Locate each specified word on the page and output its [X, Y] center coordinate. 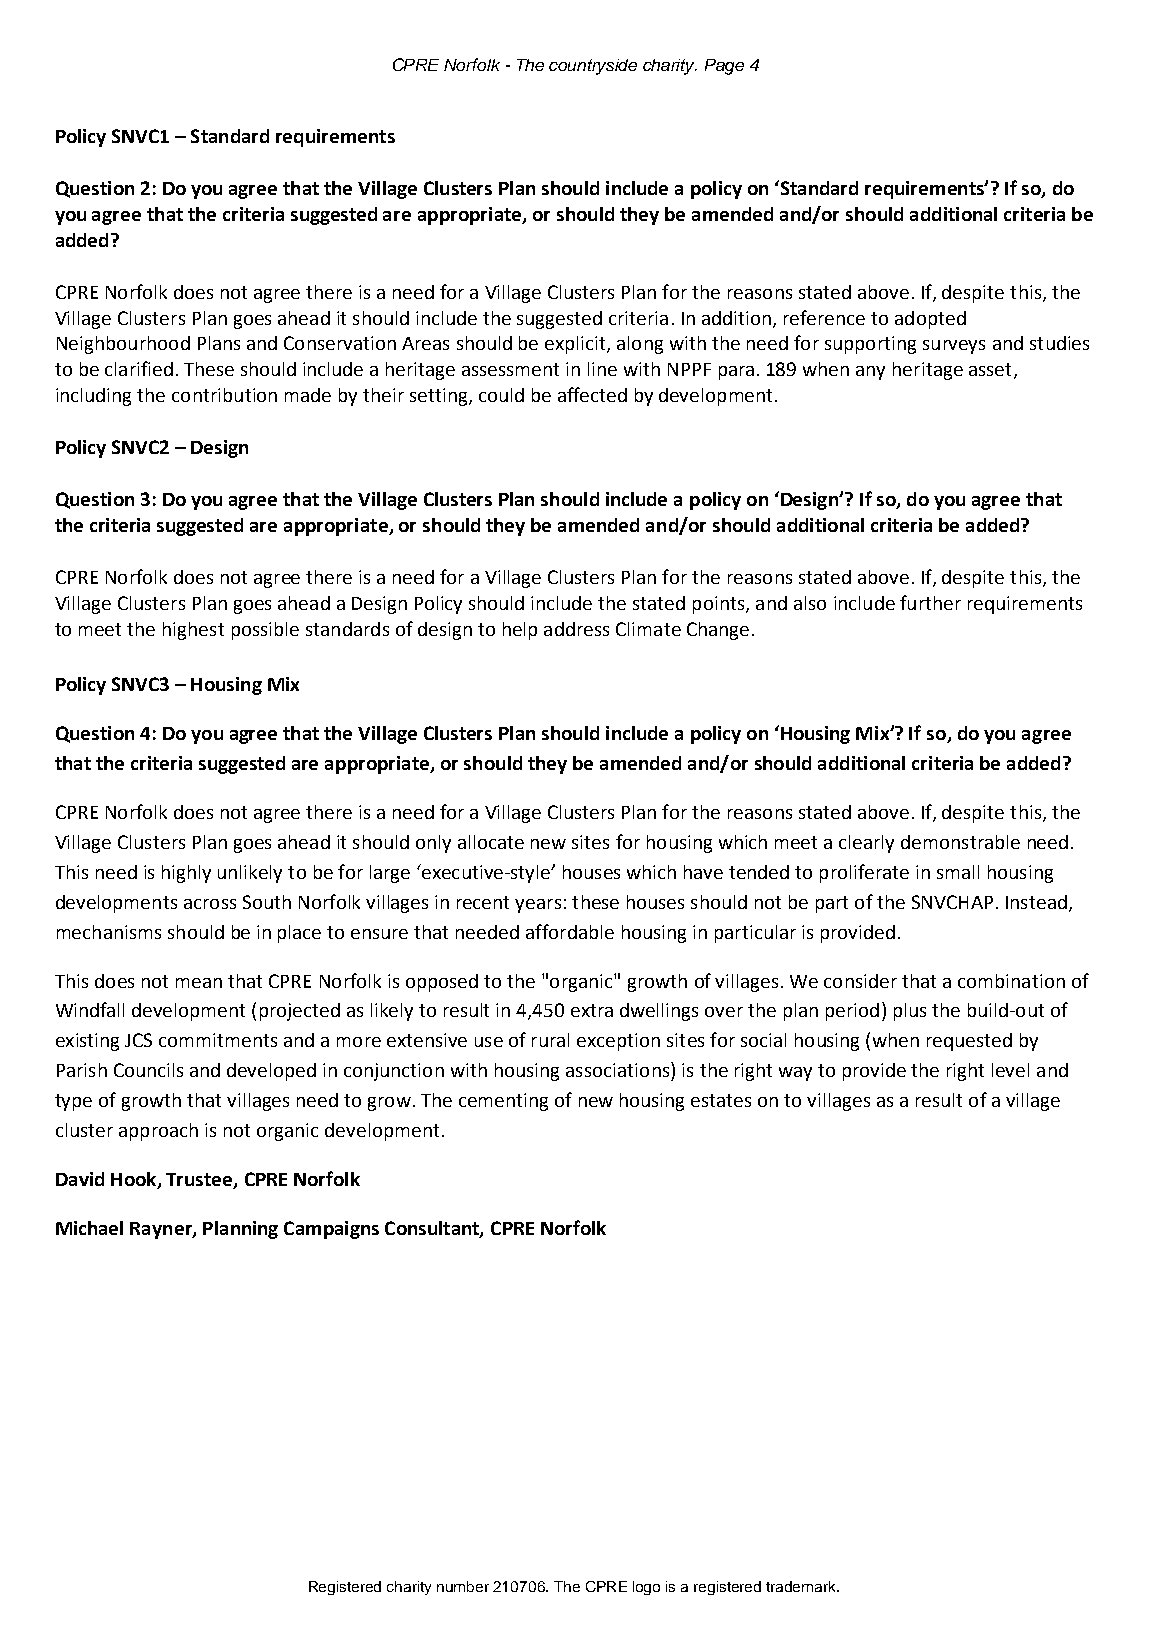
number [463, 1586]
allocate [491, 842]
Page [724, 67]
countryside [593, 67]
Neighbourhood [123, 345]
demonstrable [960, 842]
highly [186, 874]
